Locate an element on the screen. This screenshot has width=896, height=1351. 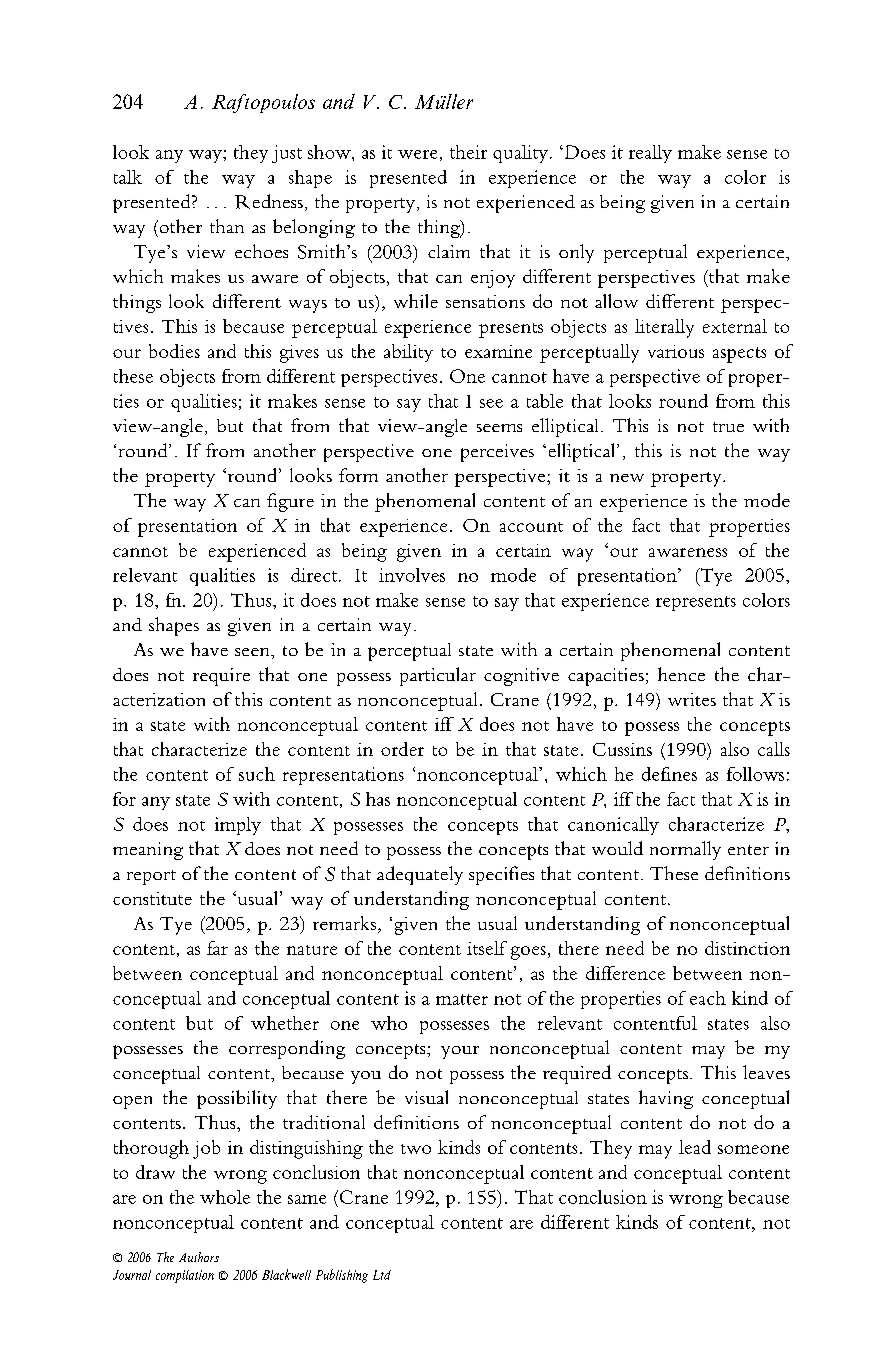
such is located at coordinates (257, 774).
